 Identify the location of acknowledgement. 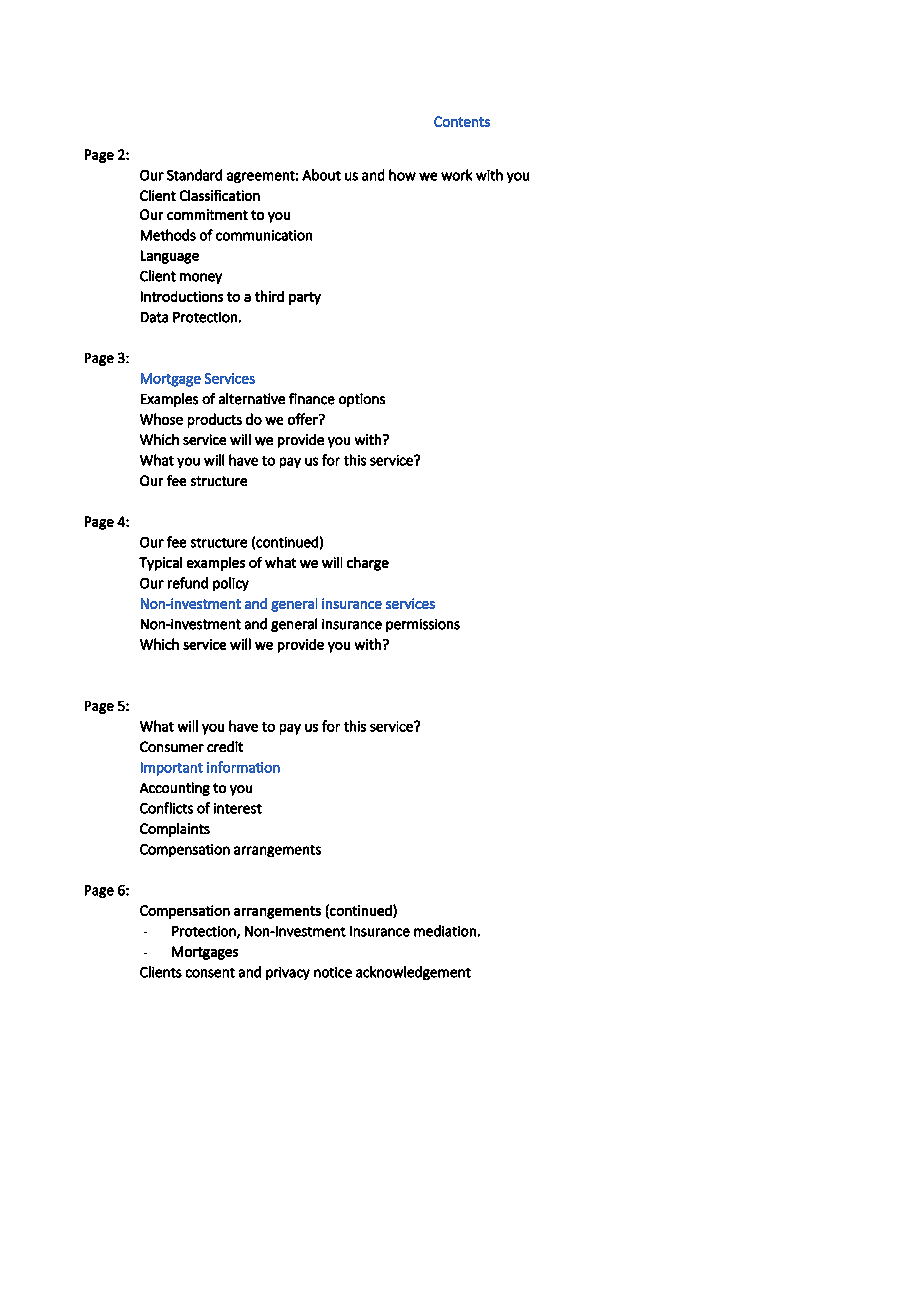
(413, 973).
